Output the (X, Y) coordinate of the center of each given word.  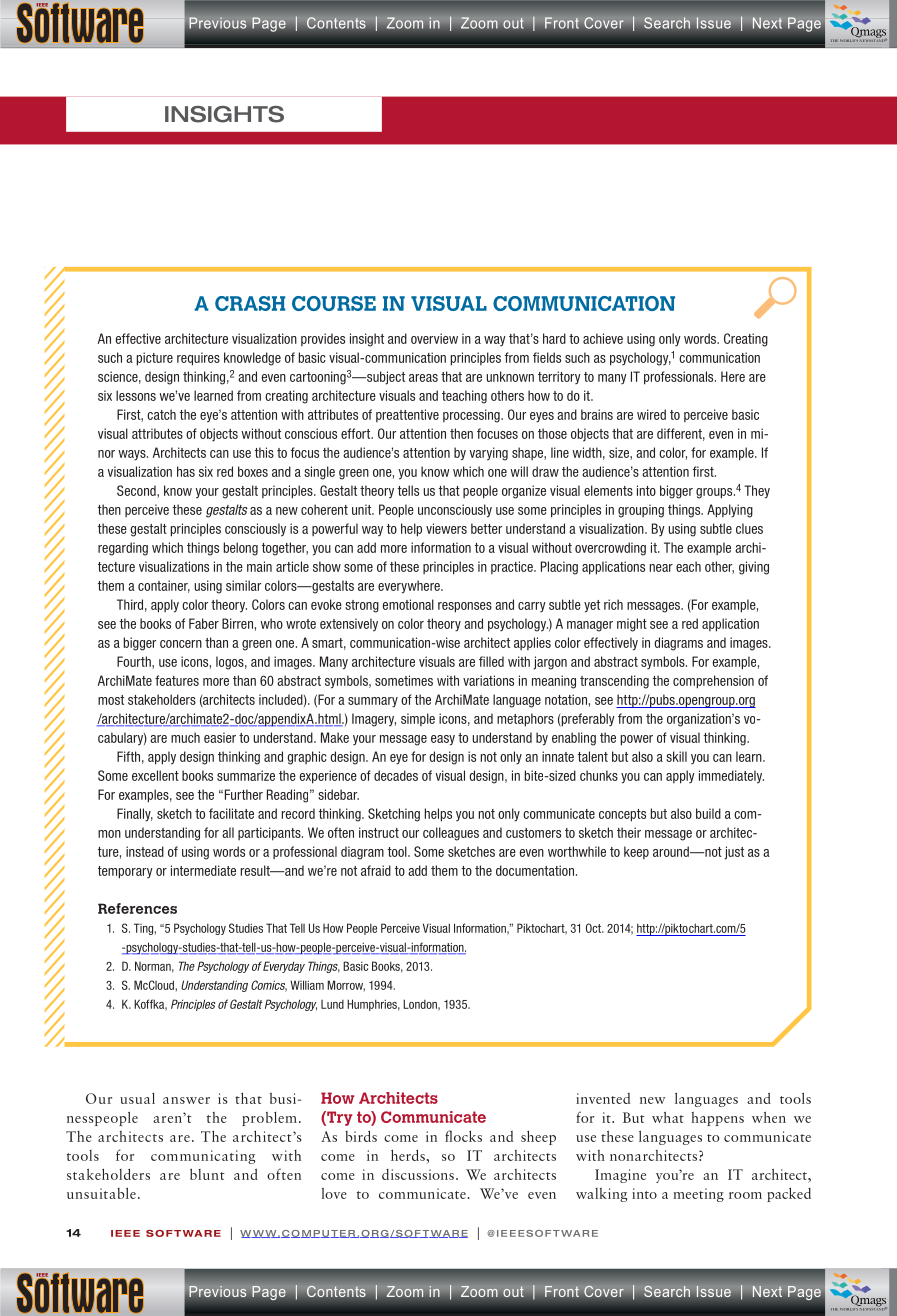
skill (676, 756)
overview (434, 338)
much (185, 737)
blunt (207, 1174)
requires (198, 359)
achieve (603, 338)
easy (443, 740)
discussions (418, 1174)
